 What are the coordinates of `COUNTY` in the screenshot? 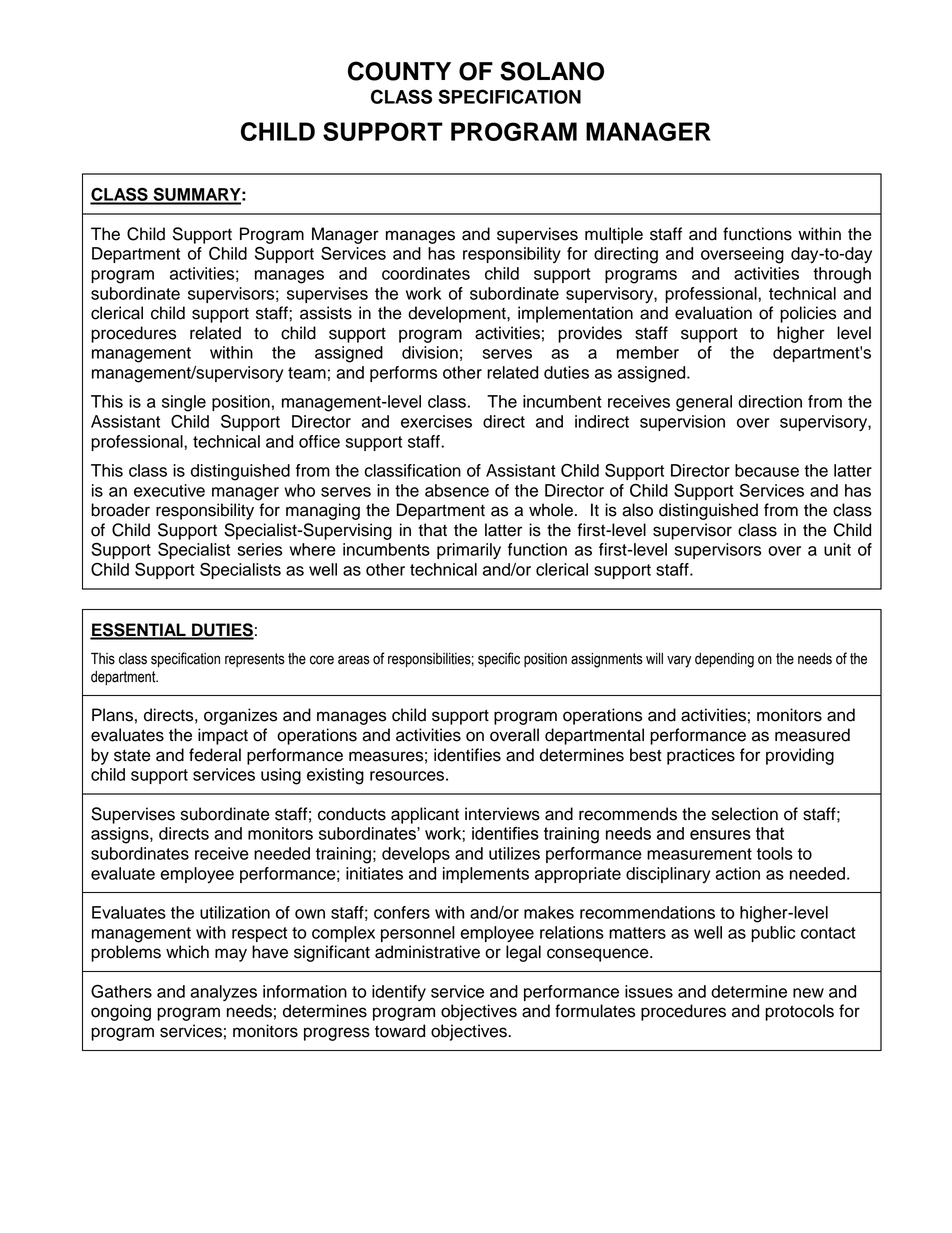 It's located at (399, 71).
